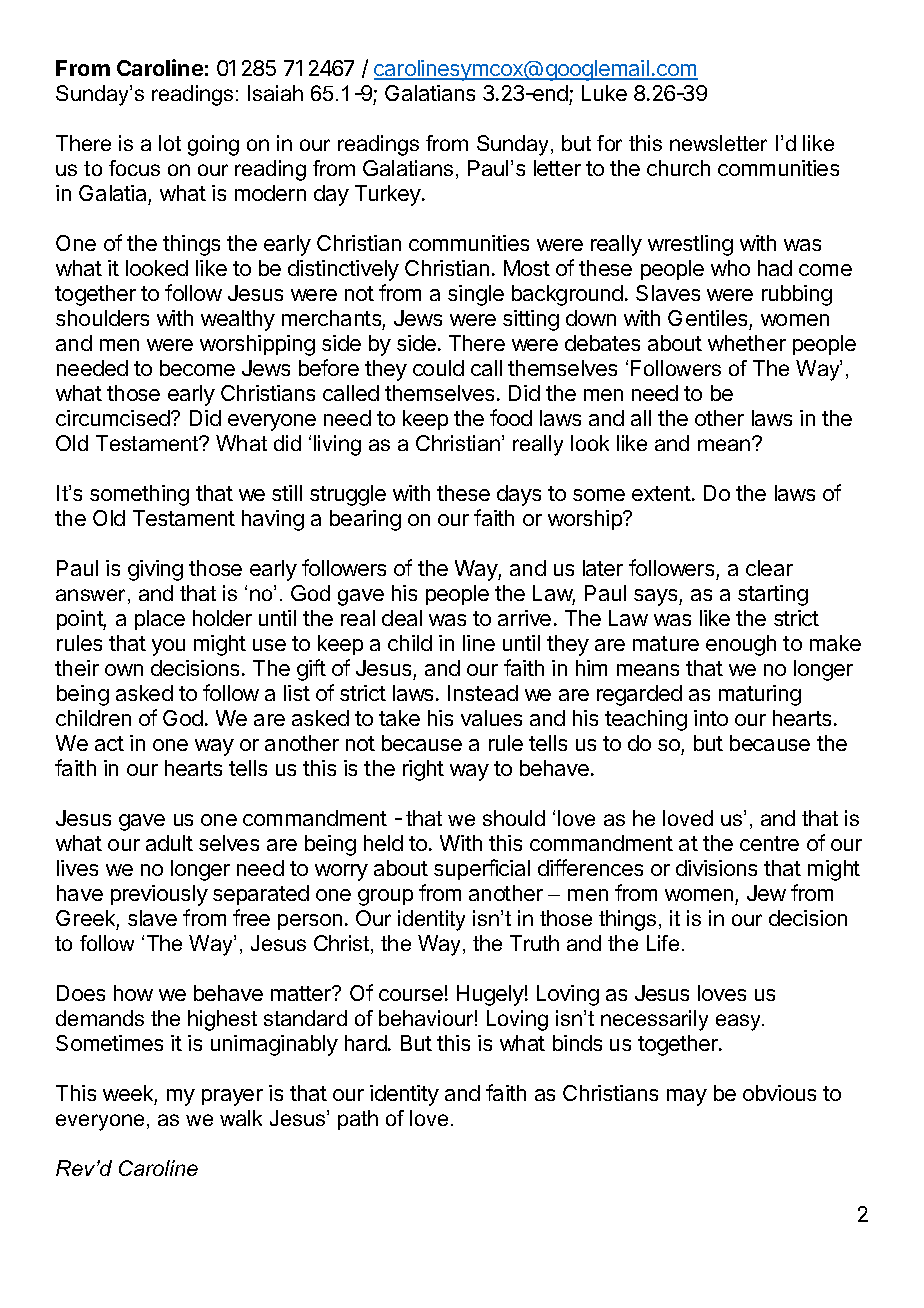 This screenshot has height=1308, width=924. I want to click on Turkey, so click(389, 195).
